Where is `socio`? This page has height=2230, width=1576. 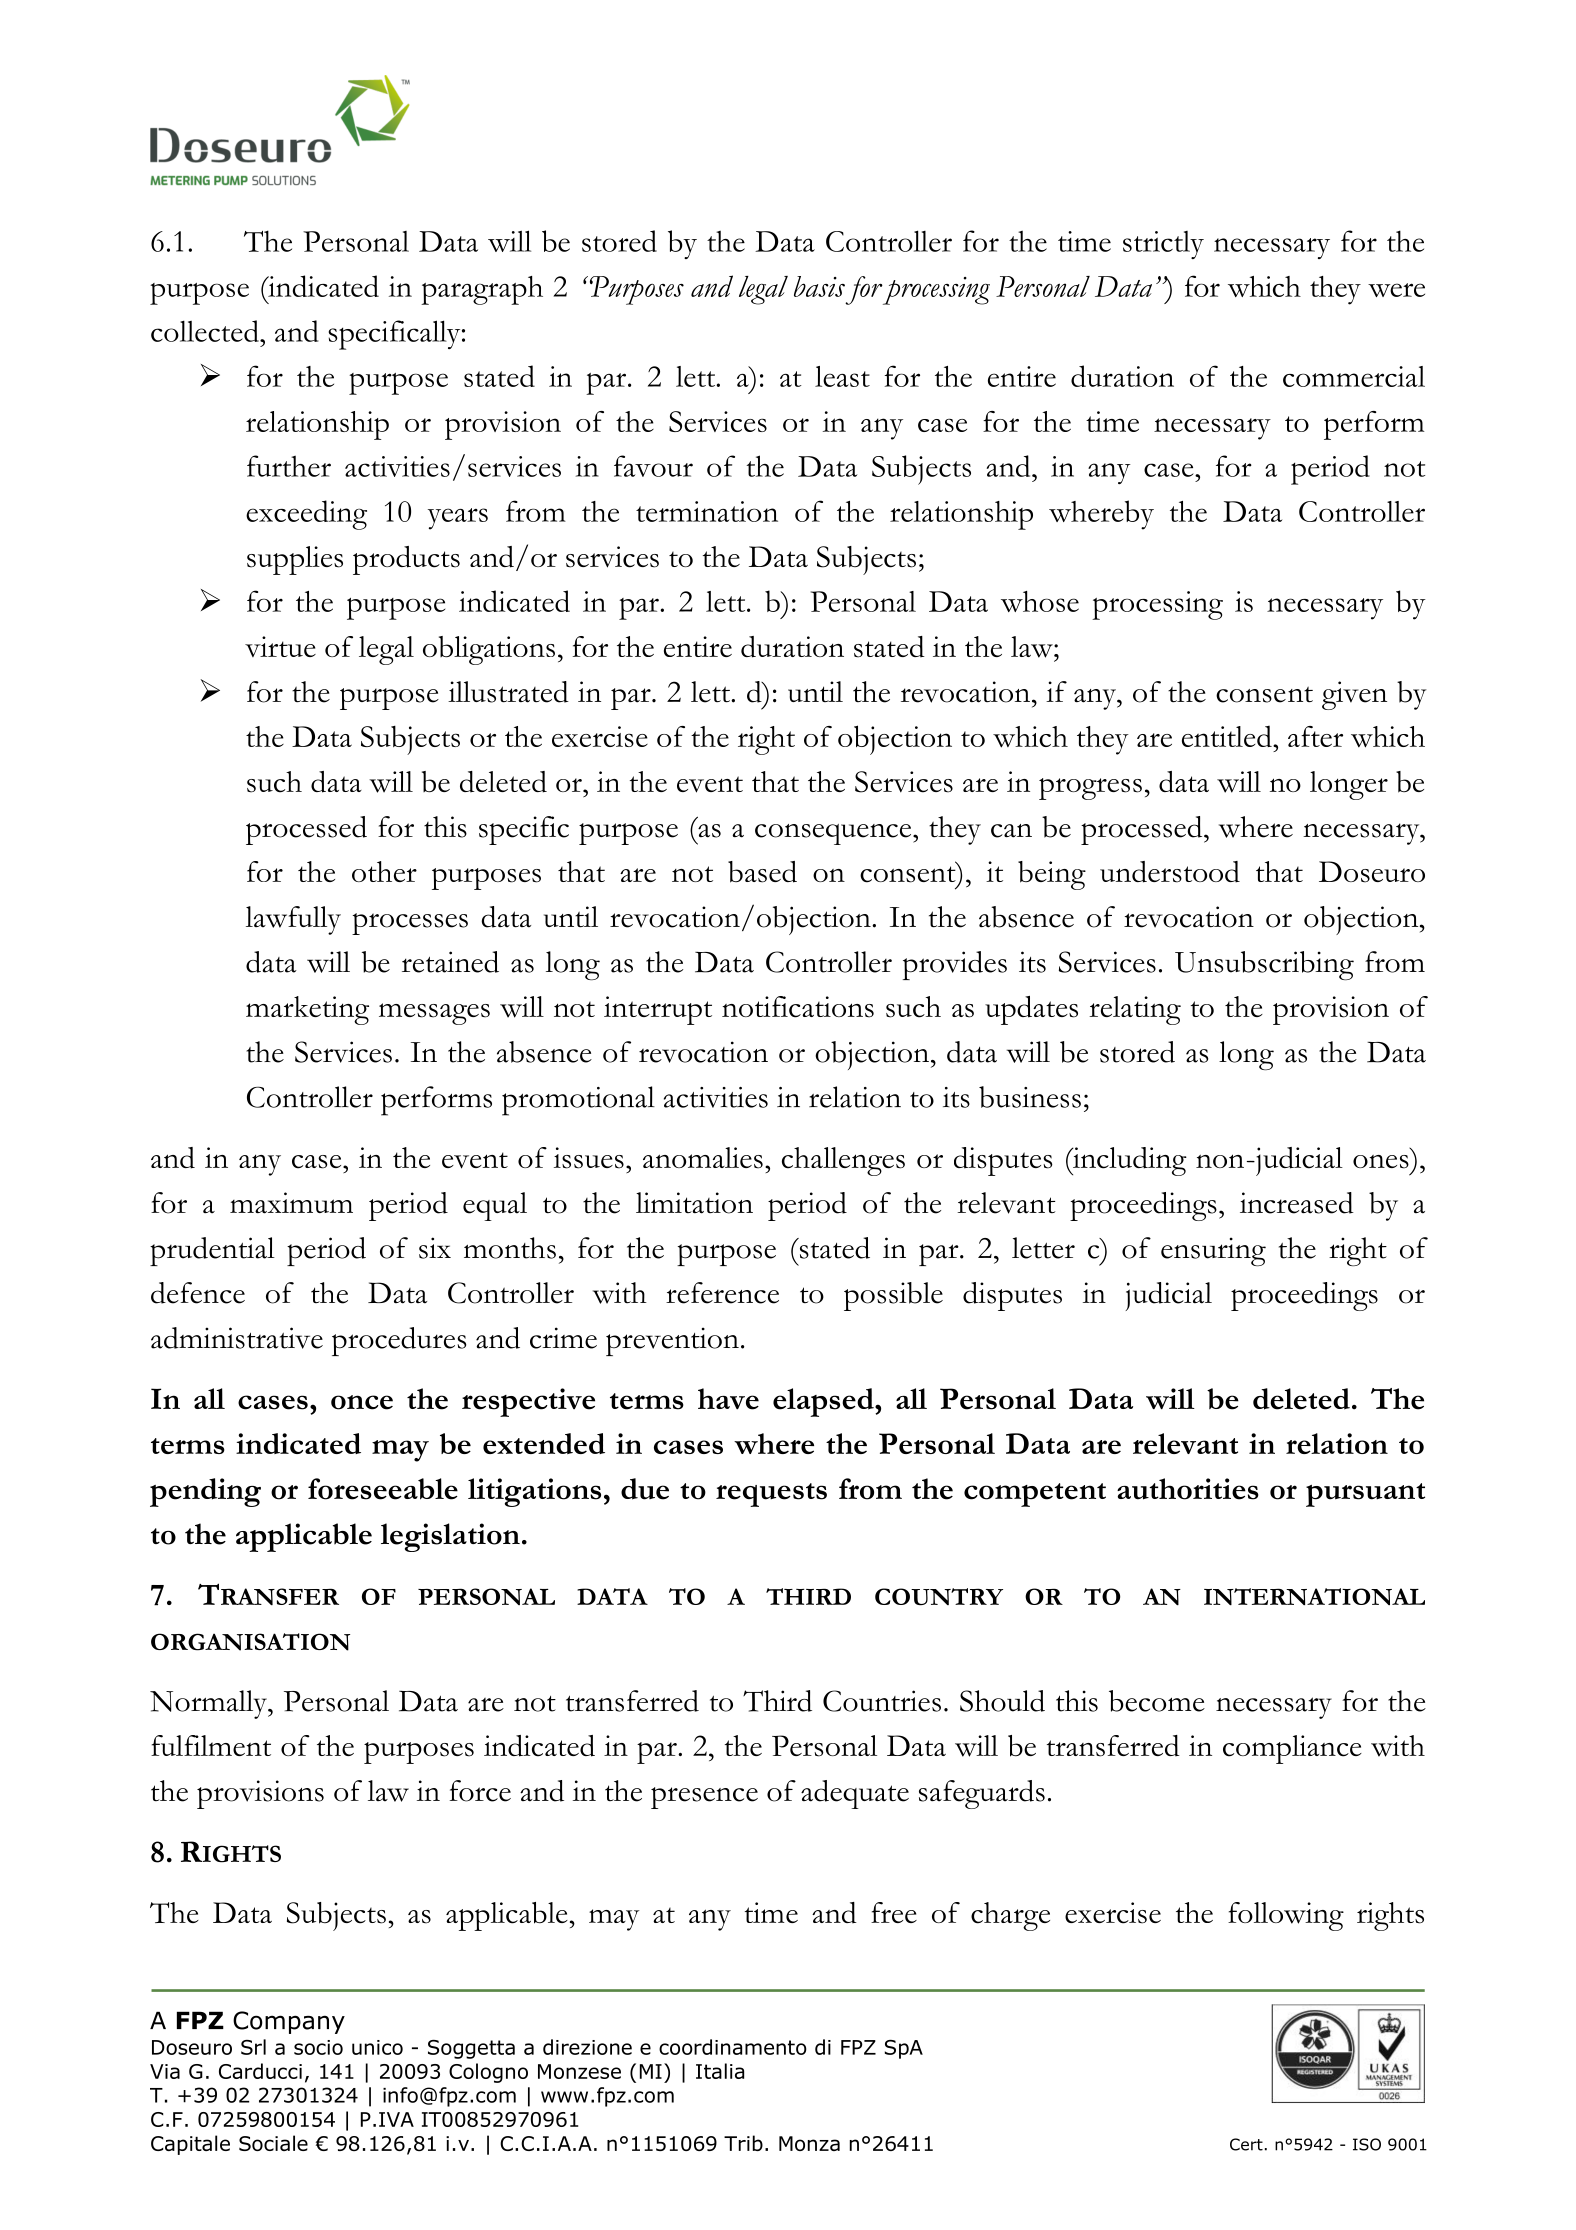
socio is located at coordinates (318, 2047).
